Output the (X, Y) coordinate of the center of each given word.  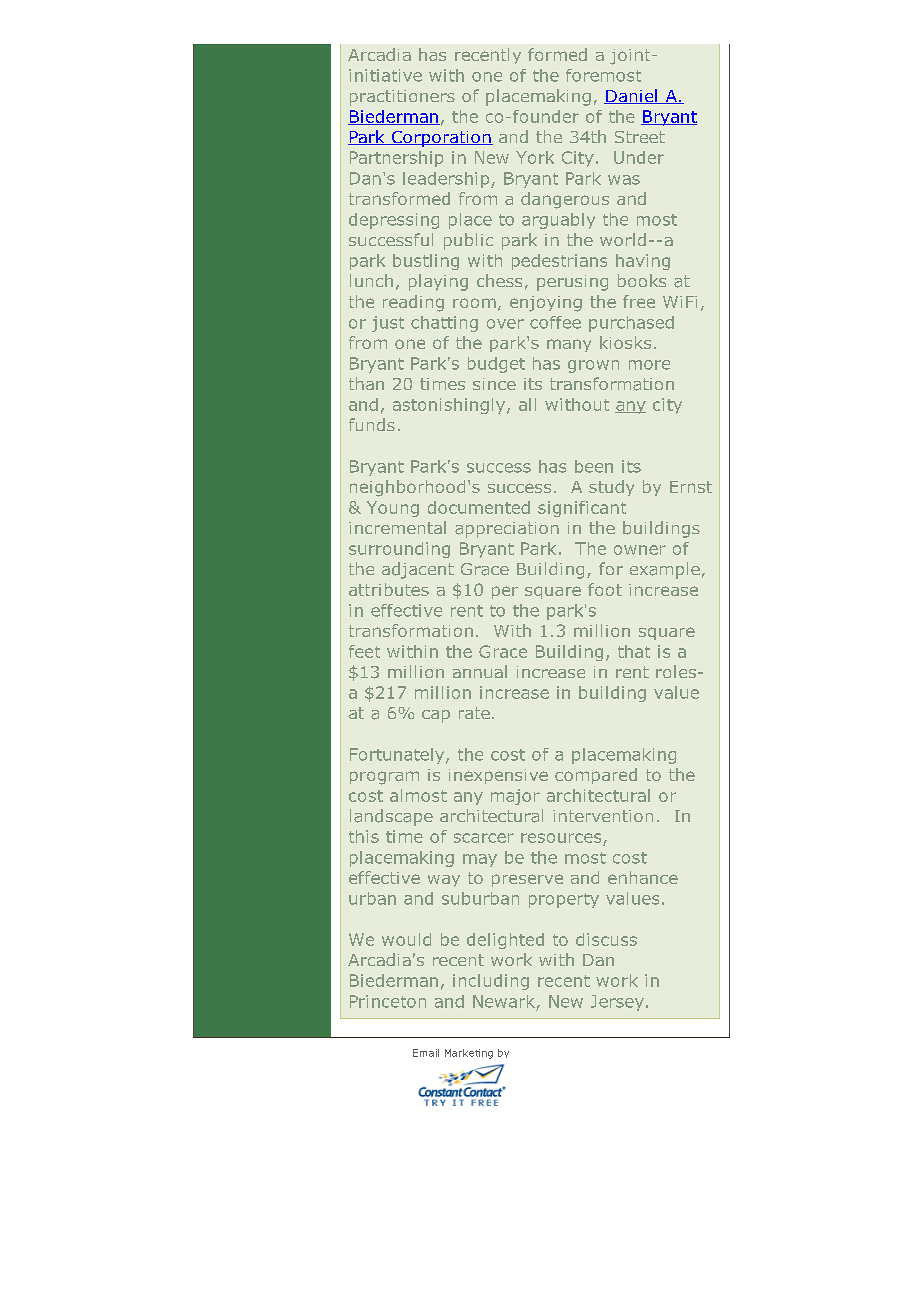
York (535, 157)
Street (640, 137)
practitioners (402, 98)
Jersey (617, 1003)
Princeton (388, 1001)
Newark (504, 1001)
